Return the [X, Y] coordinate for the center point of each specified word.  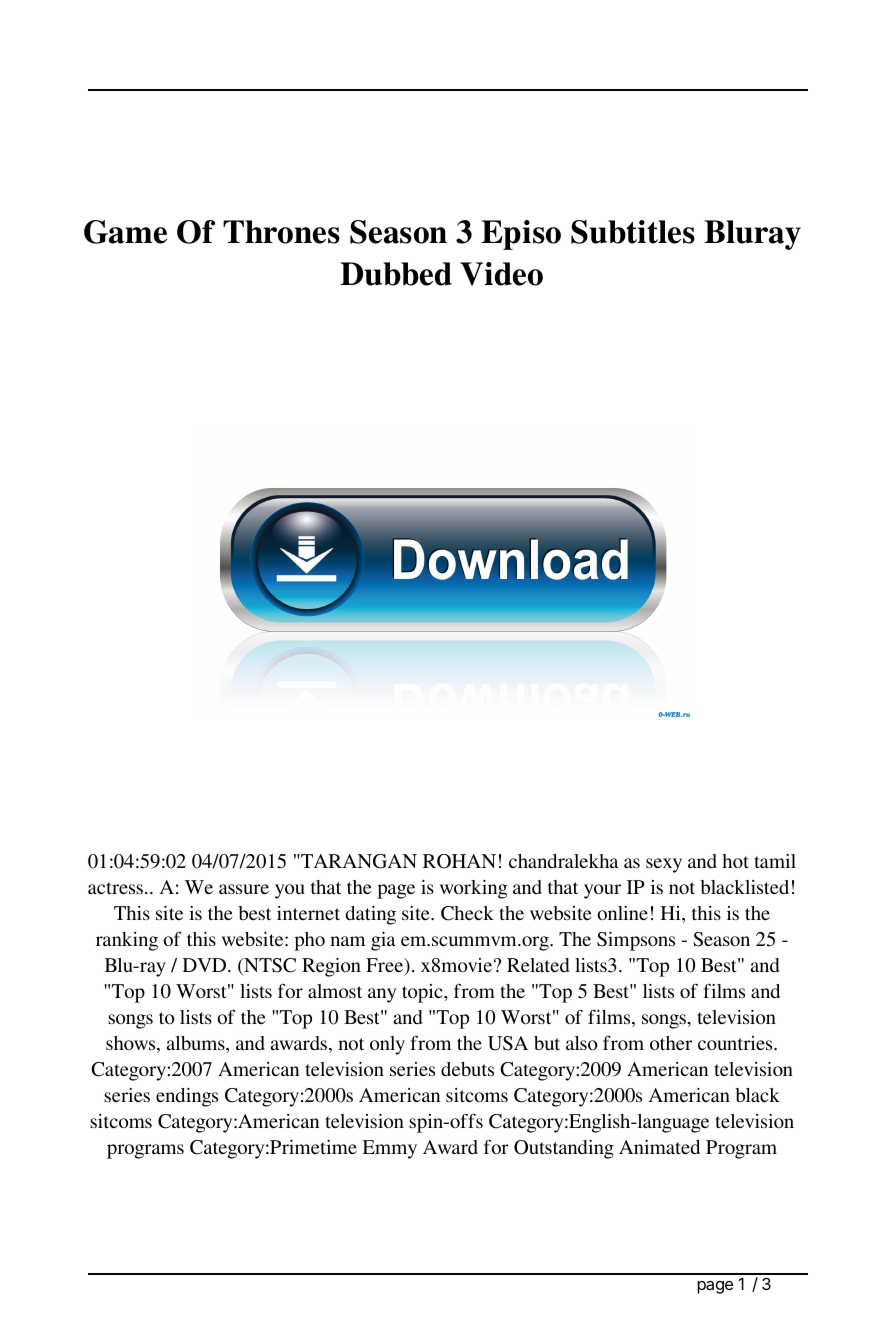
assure [244, 889]
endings [187, 1097]
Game [125, 232]
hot [735, 861]
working [474, 889]
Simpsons [636, 941]
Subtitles [633, 232]
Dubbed [396, 274]
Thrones [281, 232]
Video [501, 274]
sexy [664, 865]
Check [467, 913]
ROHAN [459, 861]
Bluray [752, 235]
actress [115, 888]
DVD [205, 965]
